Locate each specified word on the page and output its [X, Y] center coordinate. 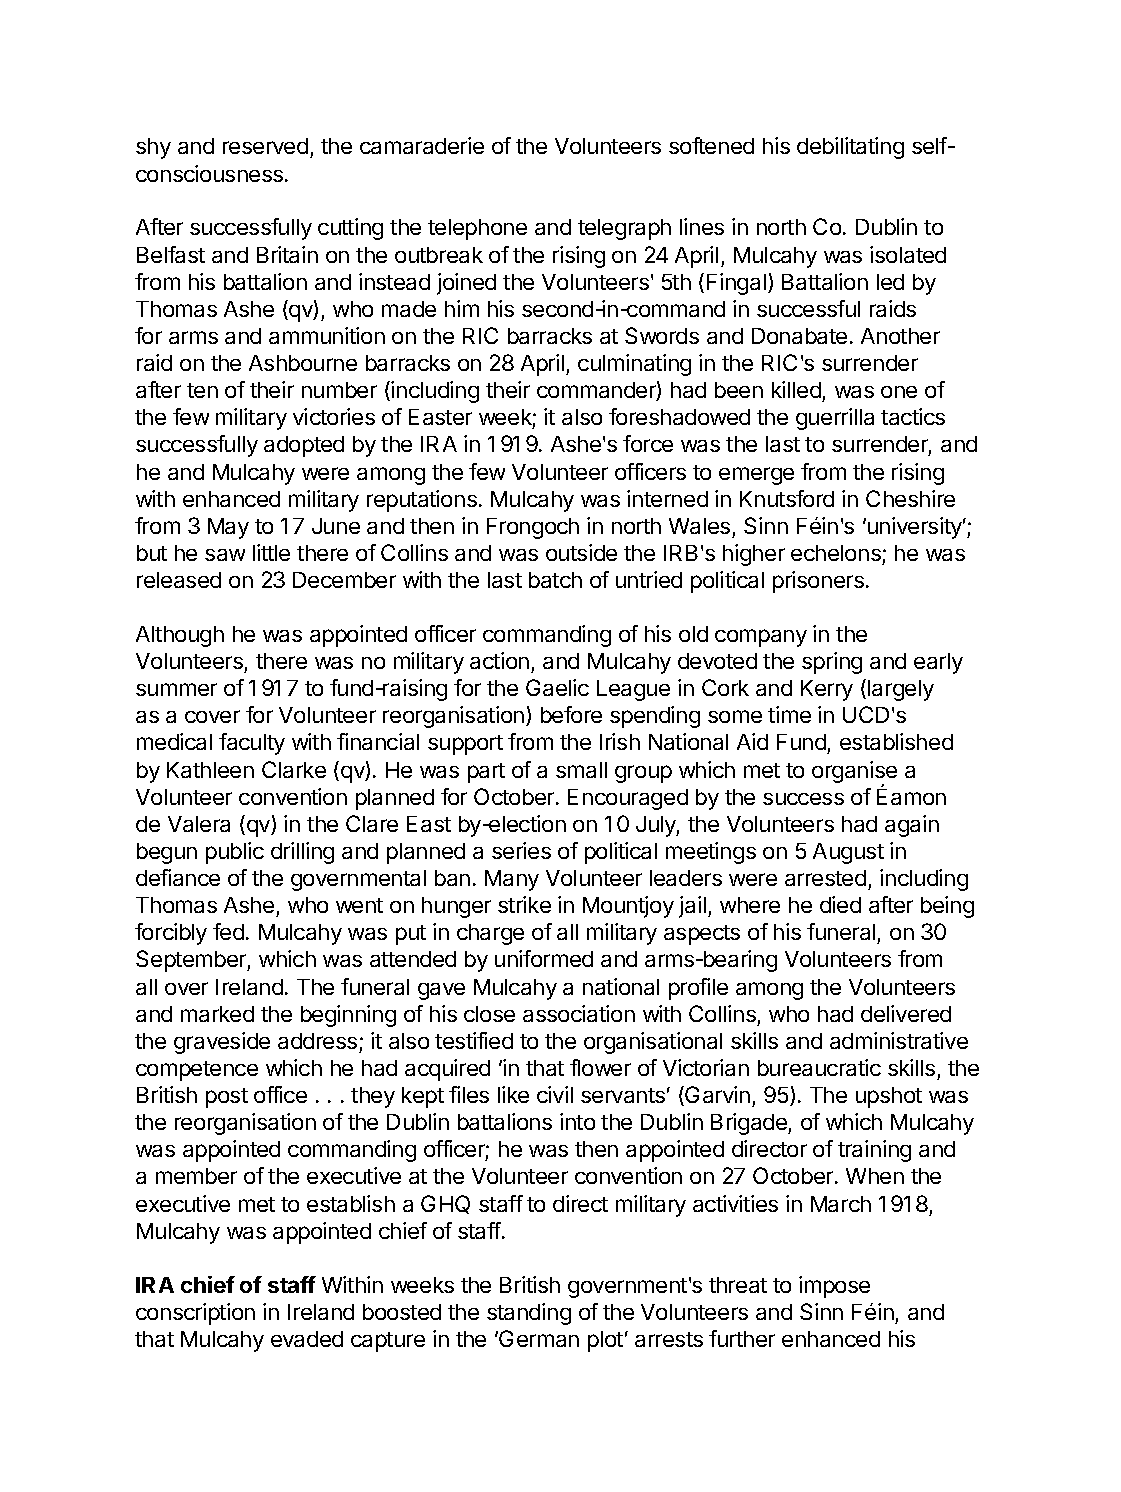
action [499, 660]
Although [180, 636]
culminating [634, 365]
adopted [304, 446]
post [227, 1098]
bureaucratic [819, 1067]
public [235, 853]
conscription [195, 1314]
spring [832, 663]
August [848, 853]
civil [555, 1094]
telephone [477, 229]
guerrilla [835, 419]
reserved [265, 146]
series [521, 850]
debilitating [850, 148]
